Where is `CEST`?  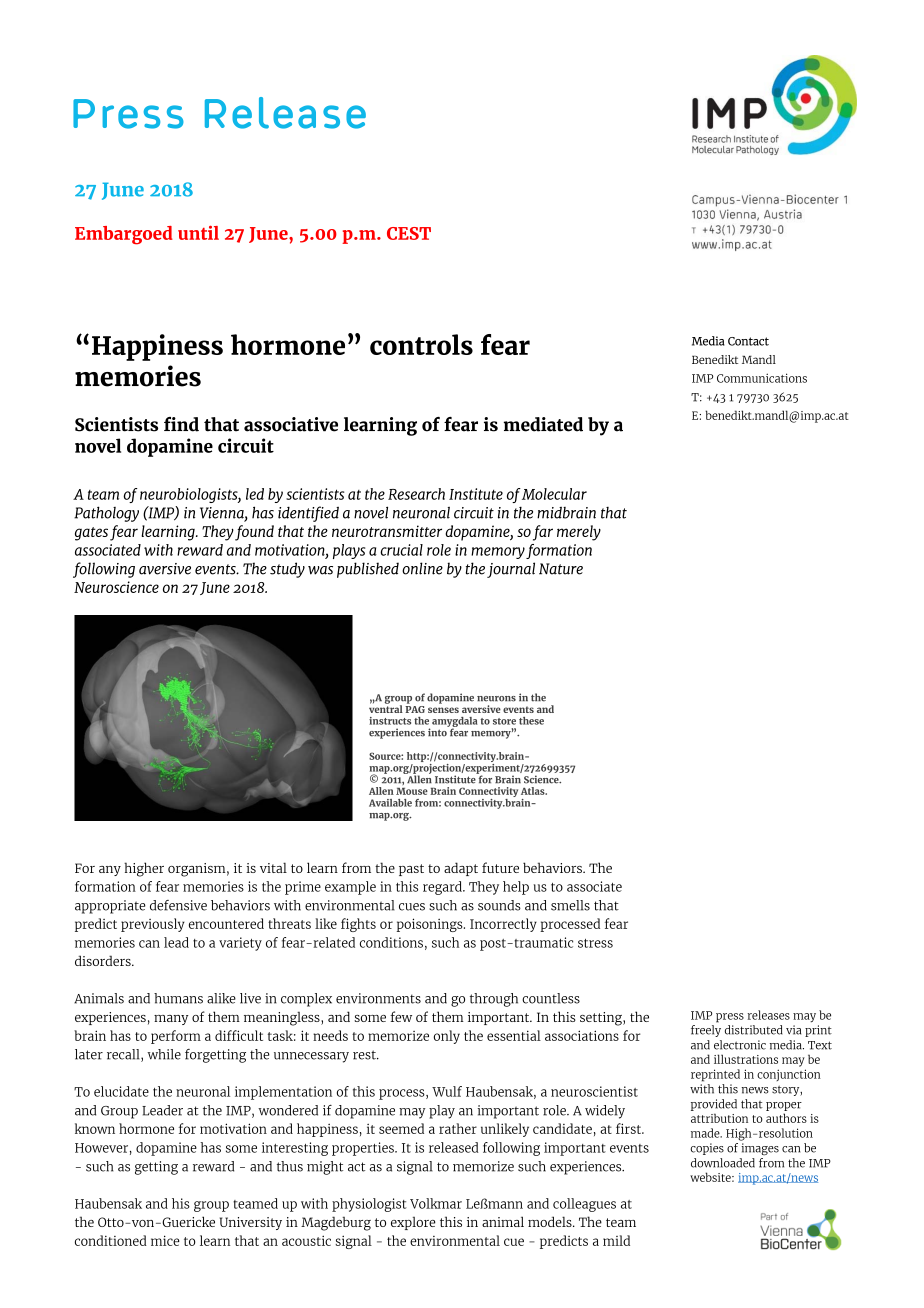
CEST is located at coordinates (409, 233).
